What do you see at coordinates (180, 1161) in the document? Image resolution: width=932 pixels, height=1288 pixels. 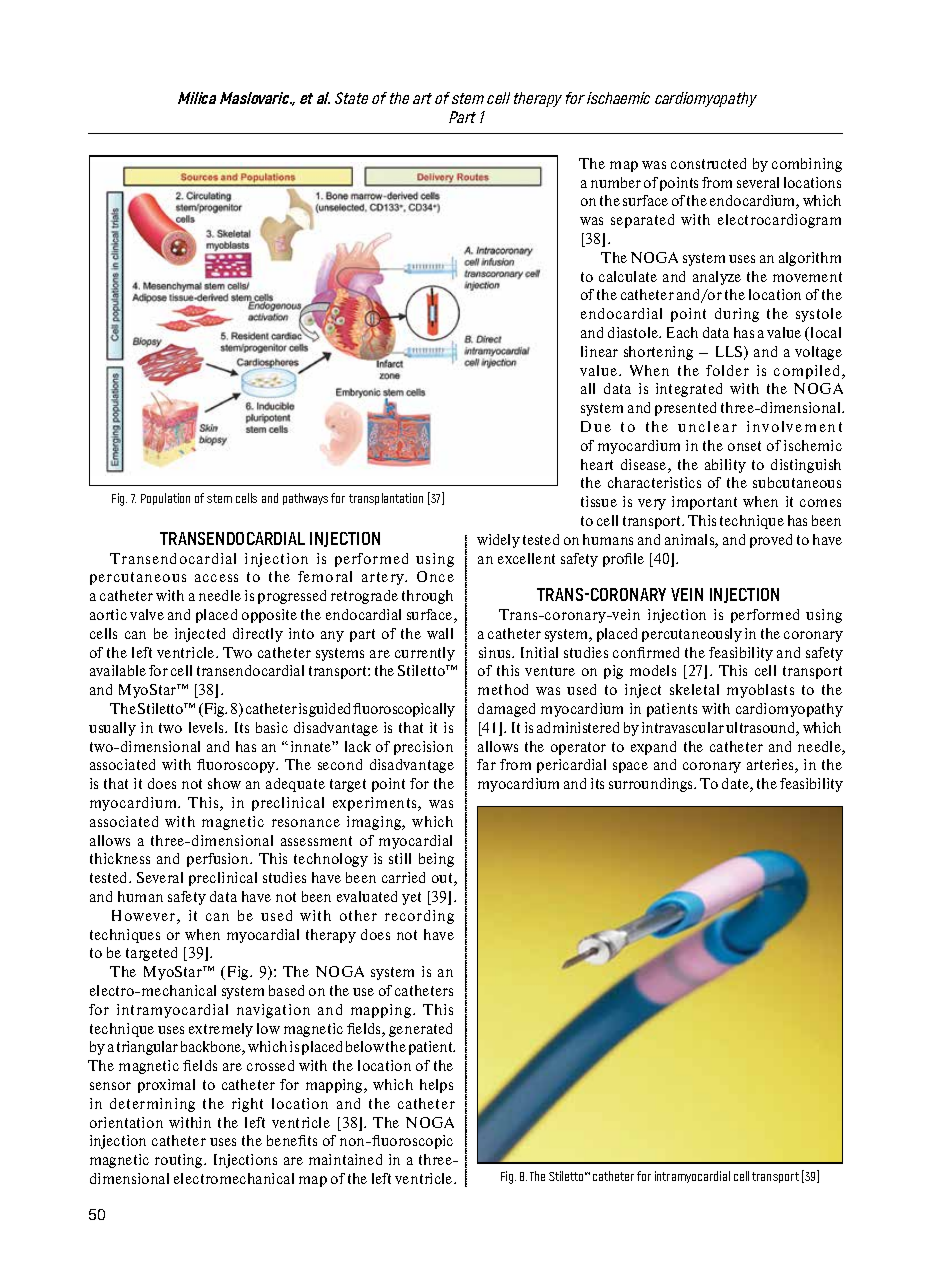 I see `routing` at bounding box center [180, 1161].
